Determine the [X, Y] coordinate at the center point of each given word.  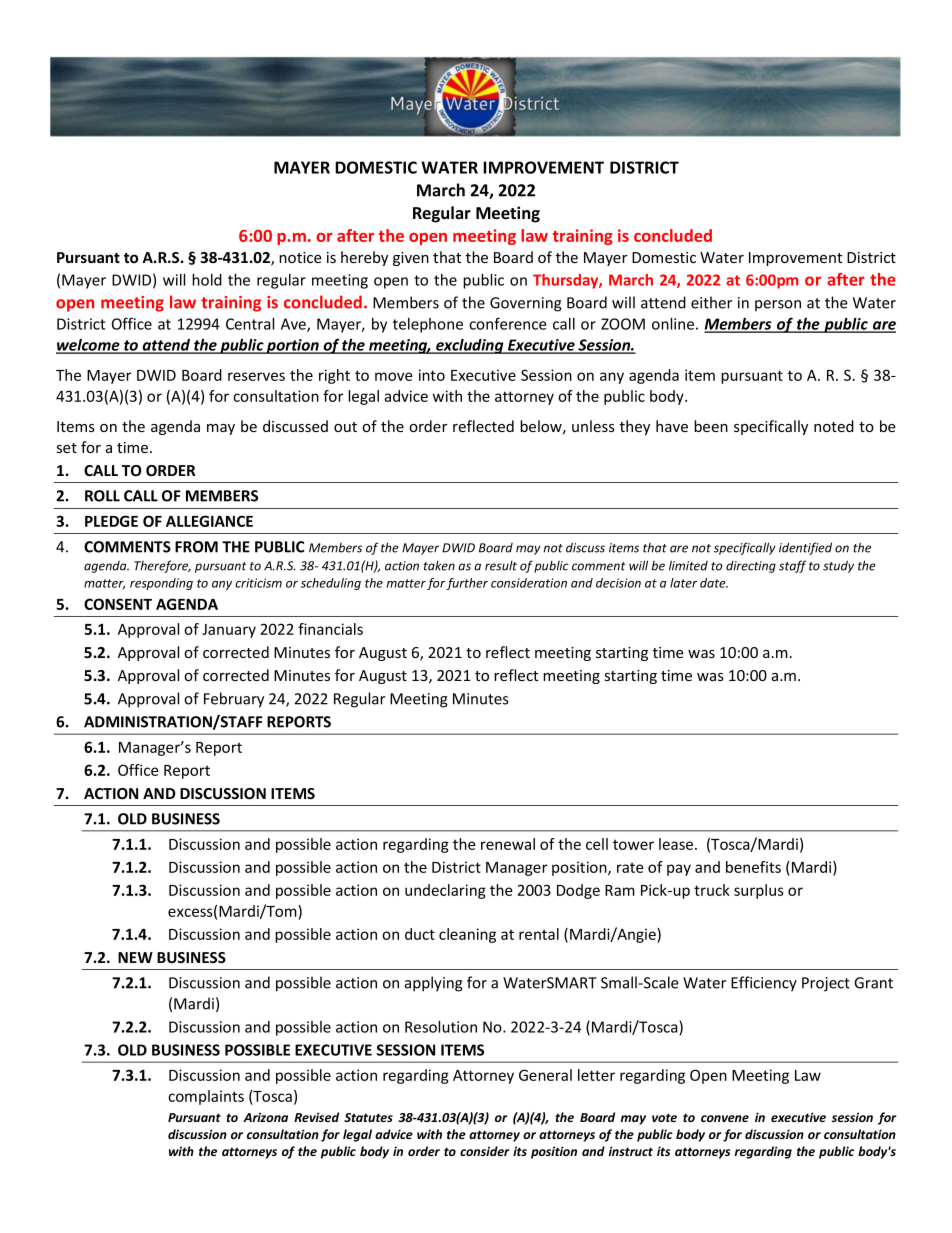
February [234, 700]
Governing [526, 304]
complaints [206, 1097]
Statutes [368, 1117]
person [778, 305]
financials [330, 629]
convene [725, 1118]
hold [207, 280]
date [714, 583]
